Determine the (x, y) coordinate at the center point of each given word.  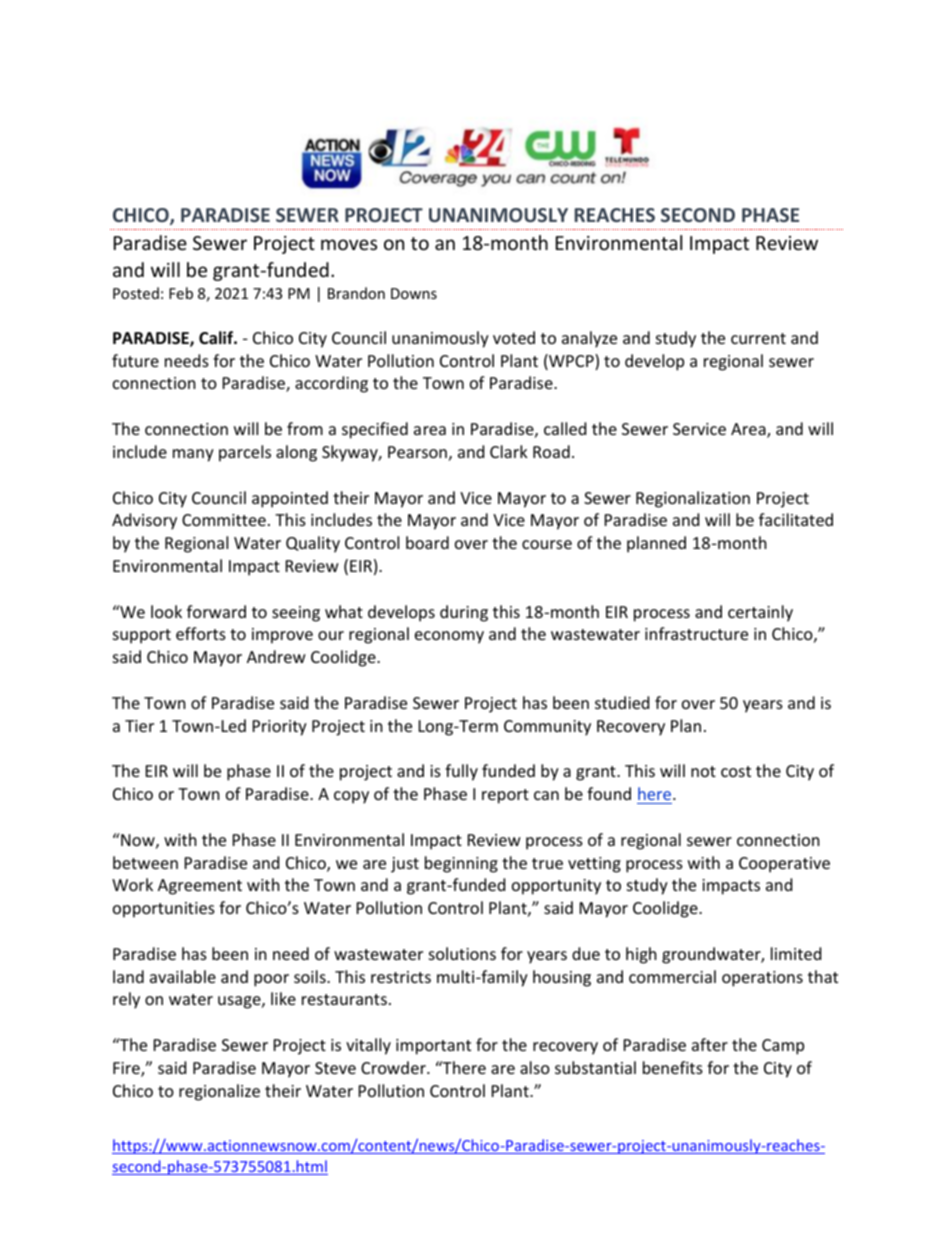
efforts (201, 633)
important (433, 1047)
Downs (414, 293)
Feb (181, 293)
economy (449, 637)
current (758, 338)
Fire (127, 1069)
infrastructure (696, 633)
